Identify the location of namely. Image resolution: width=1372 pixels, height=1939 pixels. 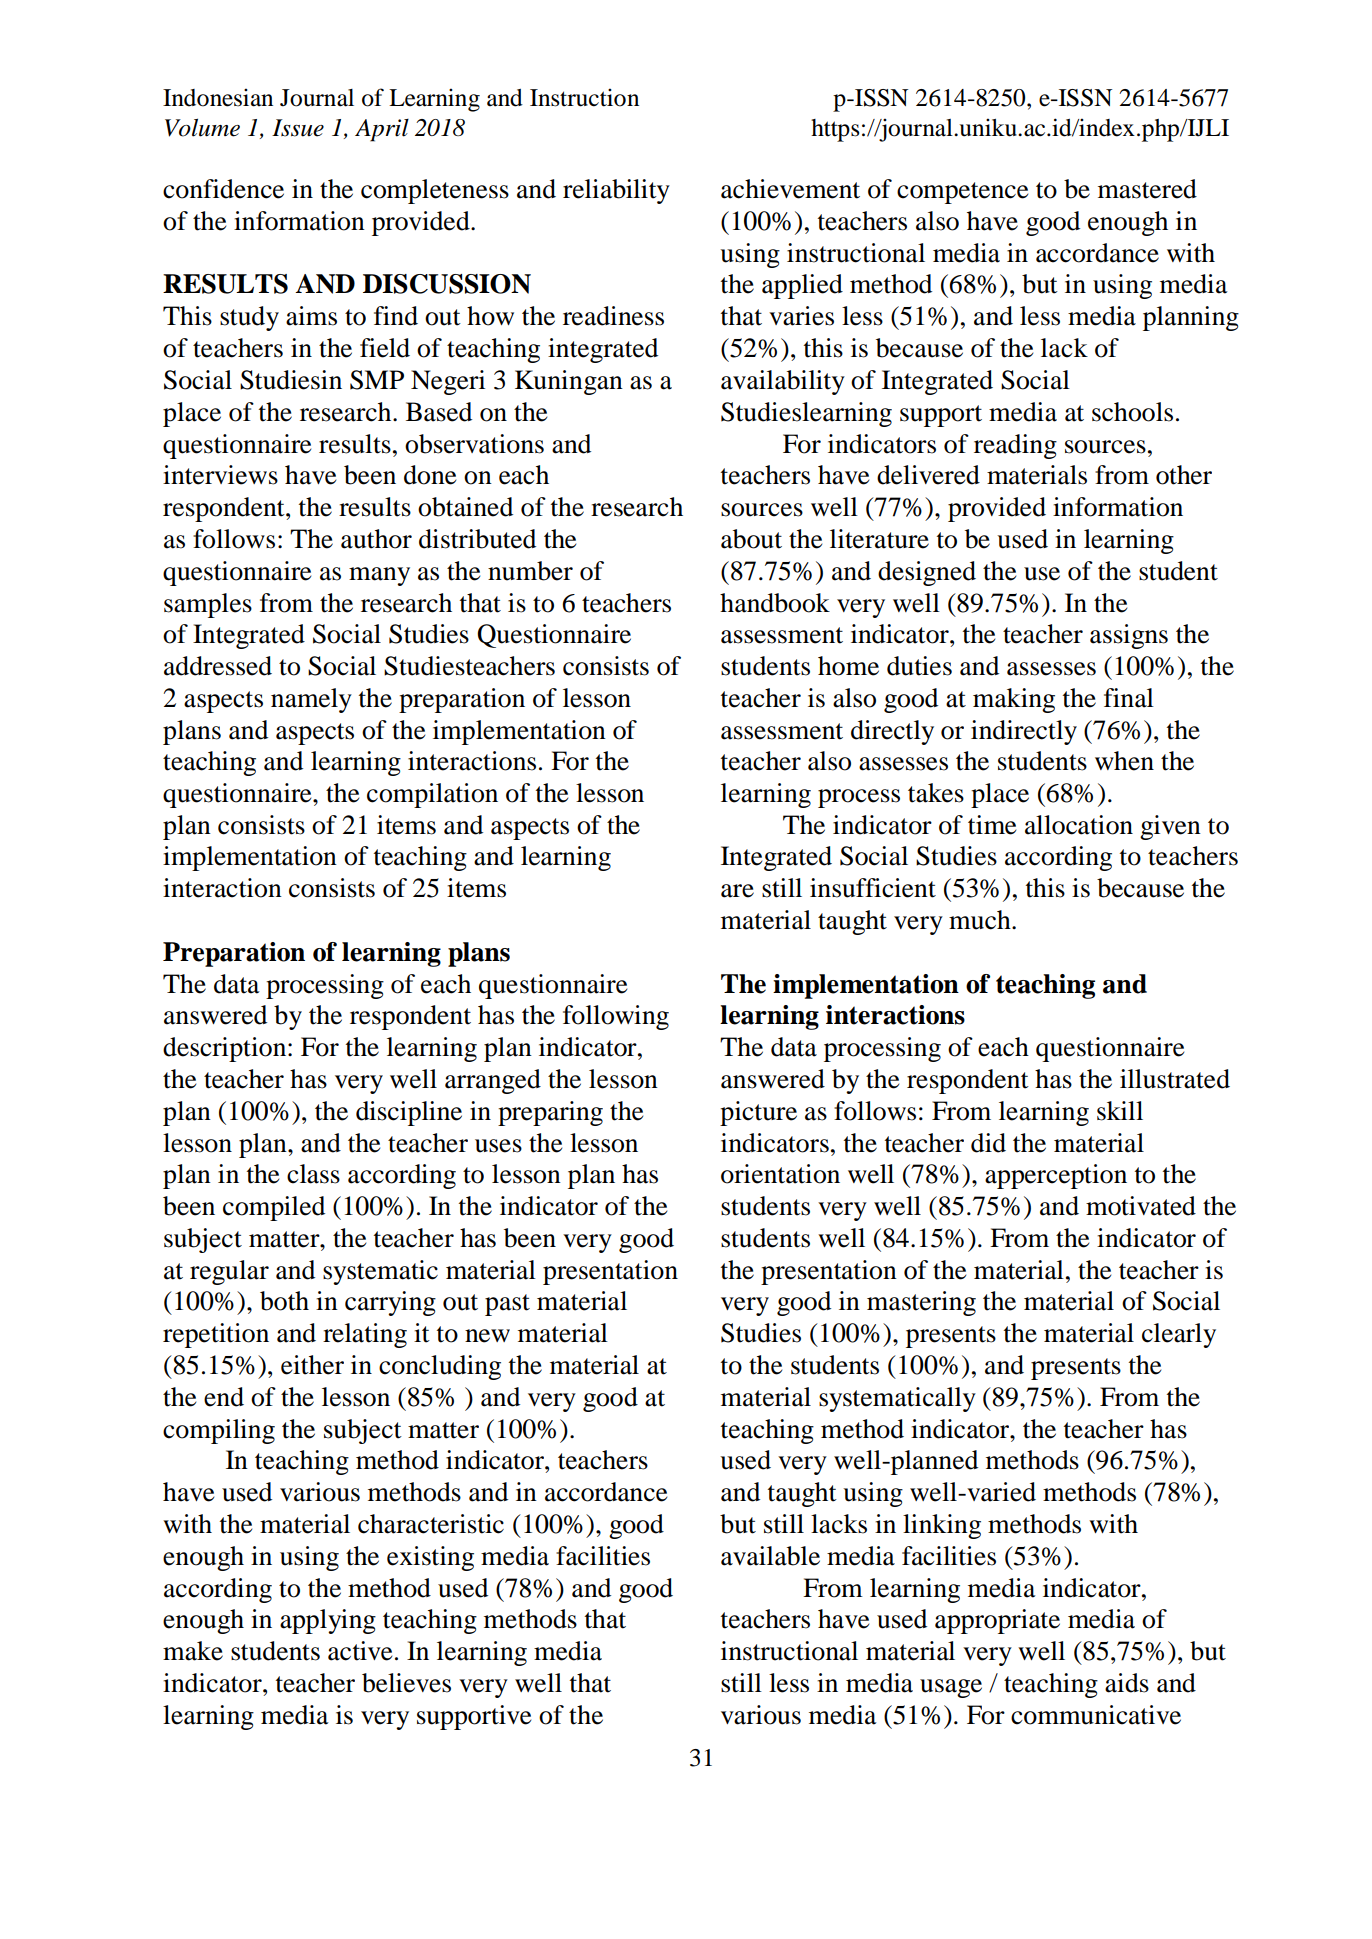
(311, 700).
